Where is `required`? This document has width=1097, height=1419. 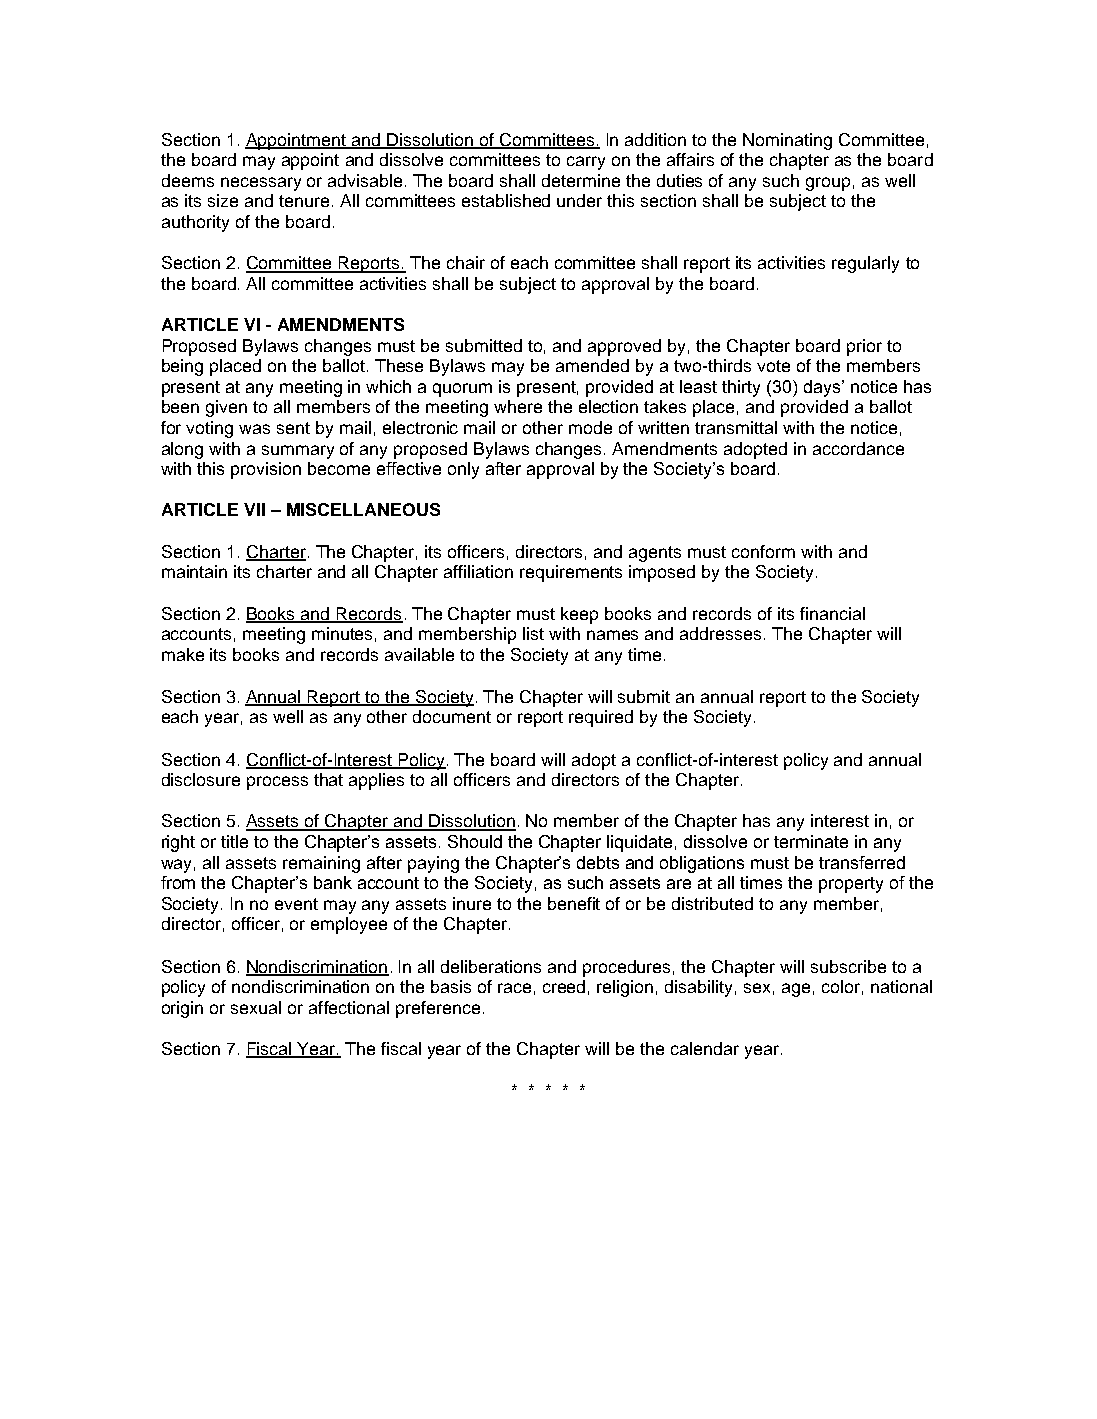 required is located at coordinates (601, 718).
